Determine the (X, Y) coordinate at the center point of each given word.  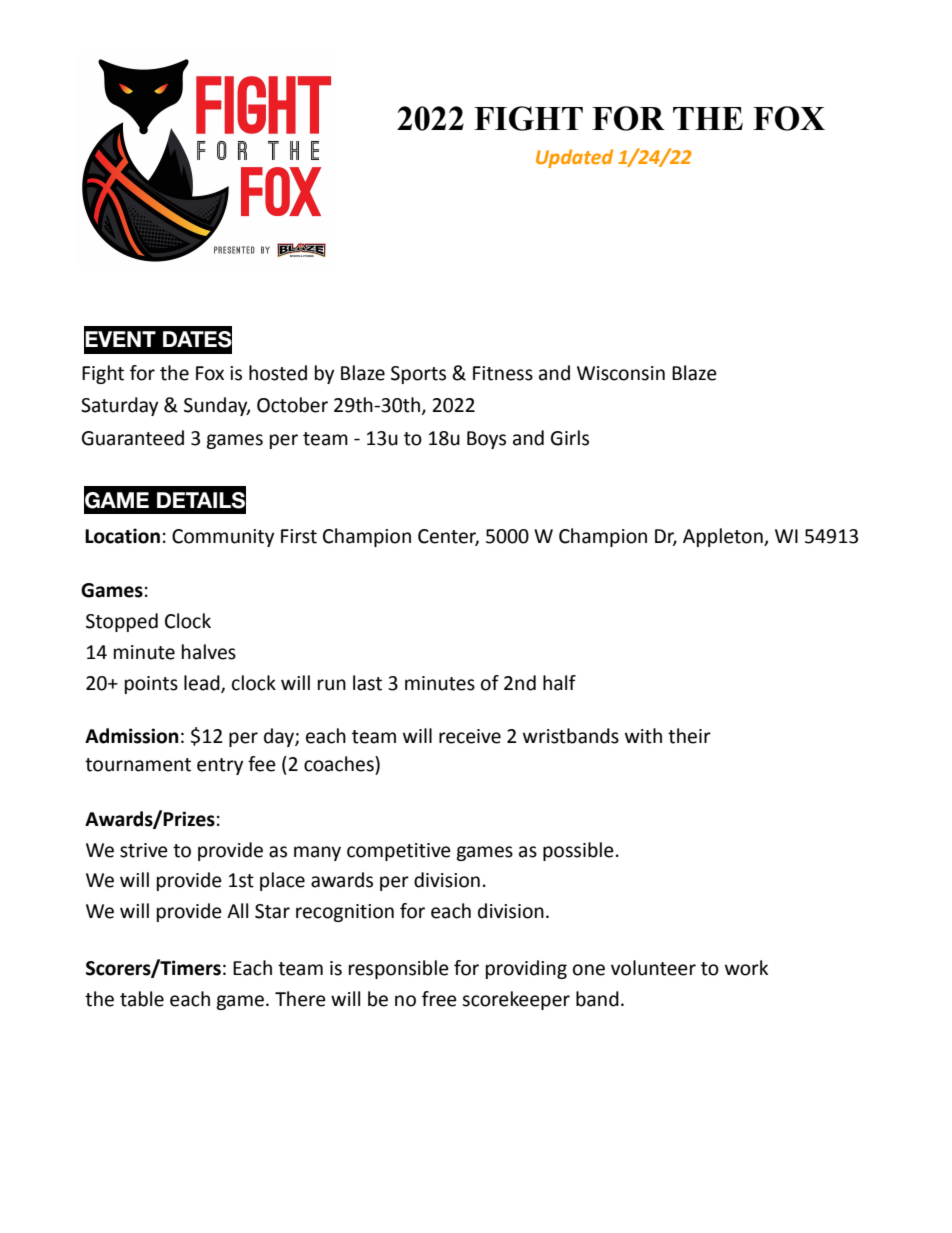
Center (448, 537)
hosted (278, 373)
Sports (418, 375)
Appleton (724, 537)
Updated (574, 158)
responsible (399, 969)
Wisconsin (621, 373)
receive (470, 736)
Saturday (119, 406)
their (689, 736)
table (142, 999)
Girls (570, 438)
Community (223, 538)
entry (220, 766)
